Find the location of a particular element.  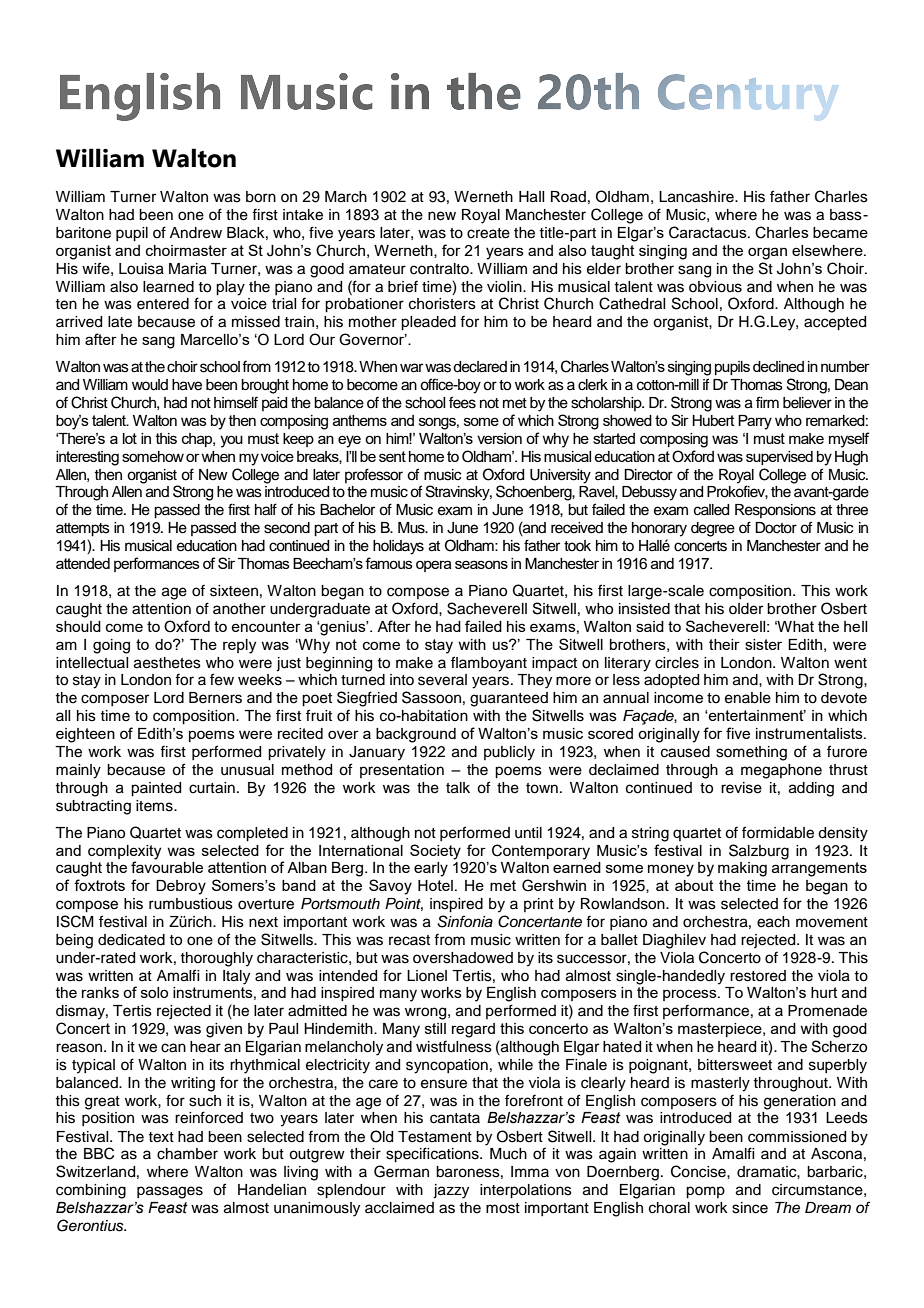

enable is located at coordinates (748, 698).
